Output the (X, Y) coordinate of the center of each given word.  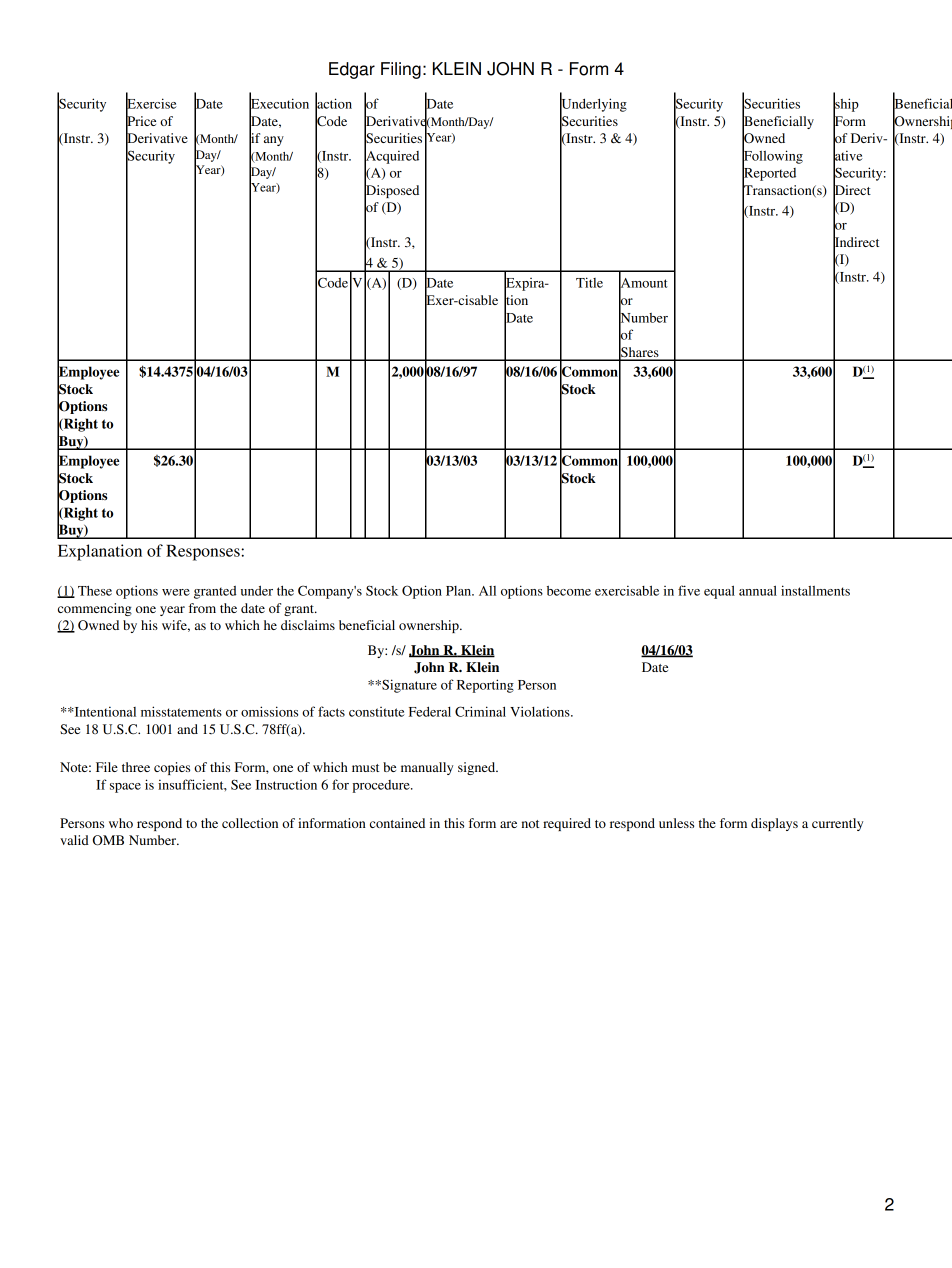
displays (774, 824)
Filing (401, 70)
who (121, 823)
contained (397, 823)
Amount (643, 283)
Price (141, 120)
